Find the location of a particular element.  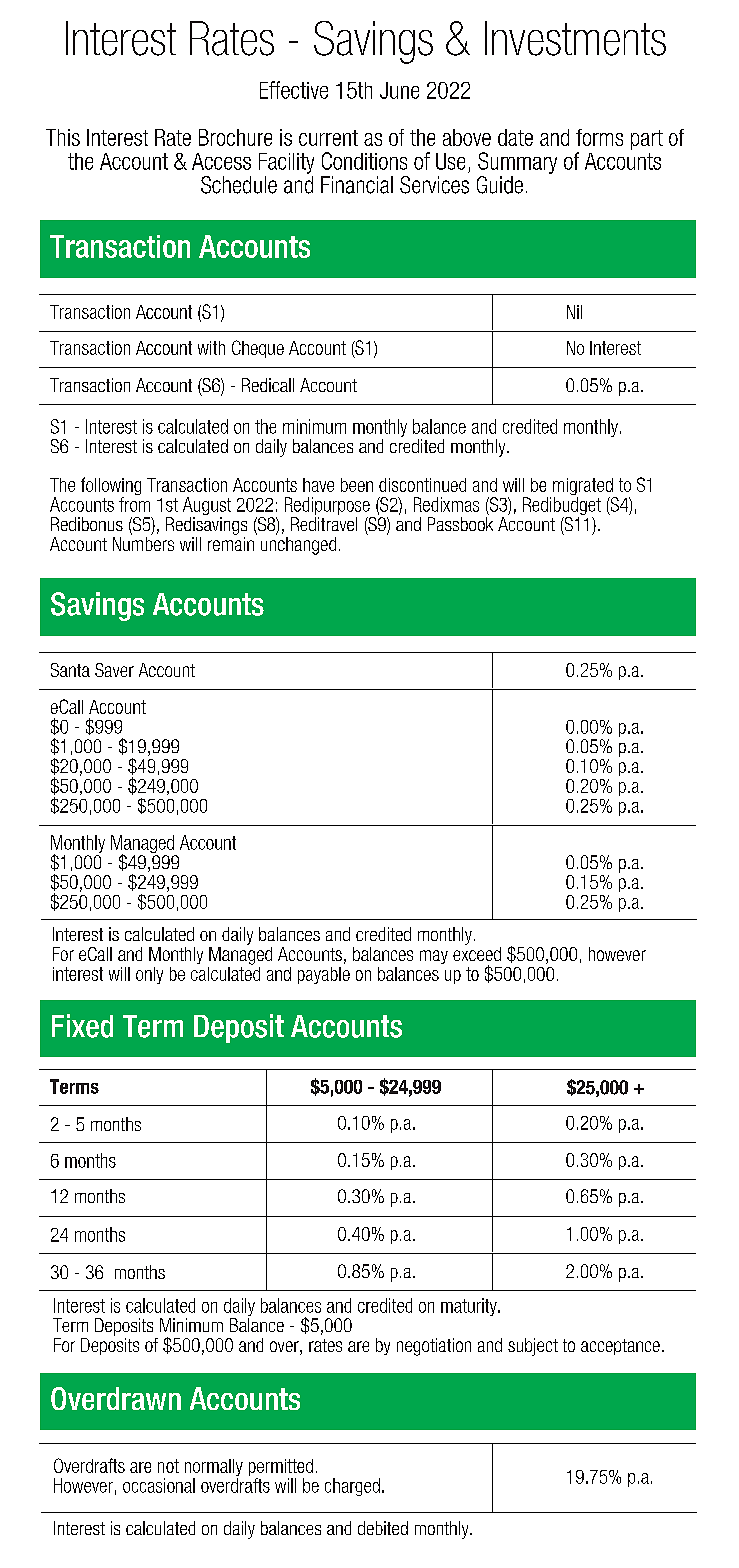

Investments is located at coordinates (575, 38).
